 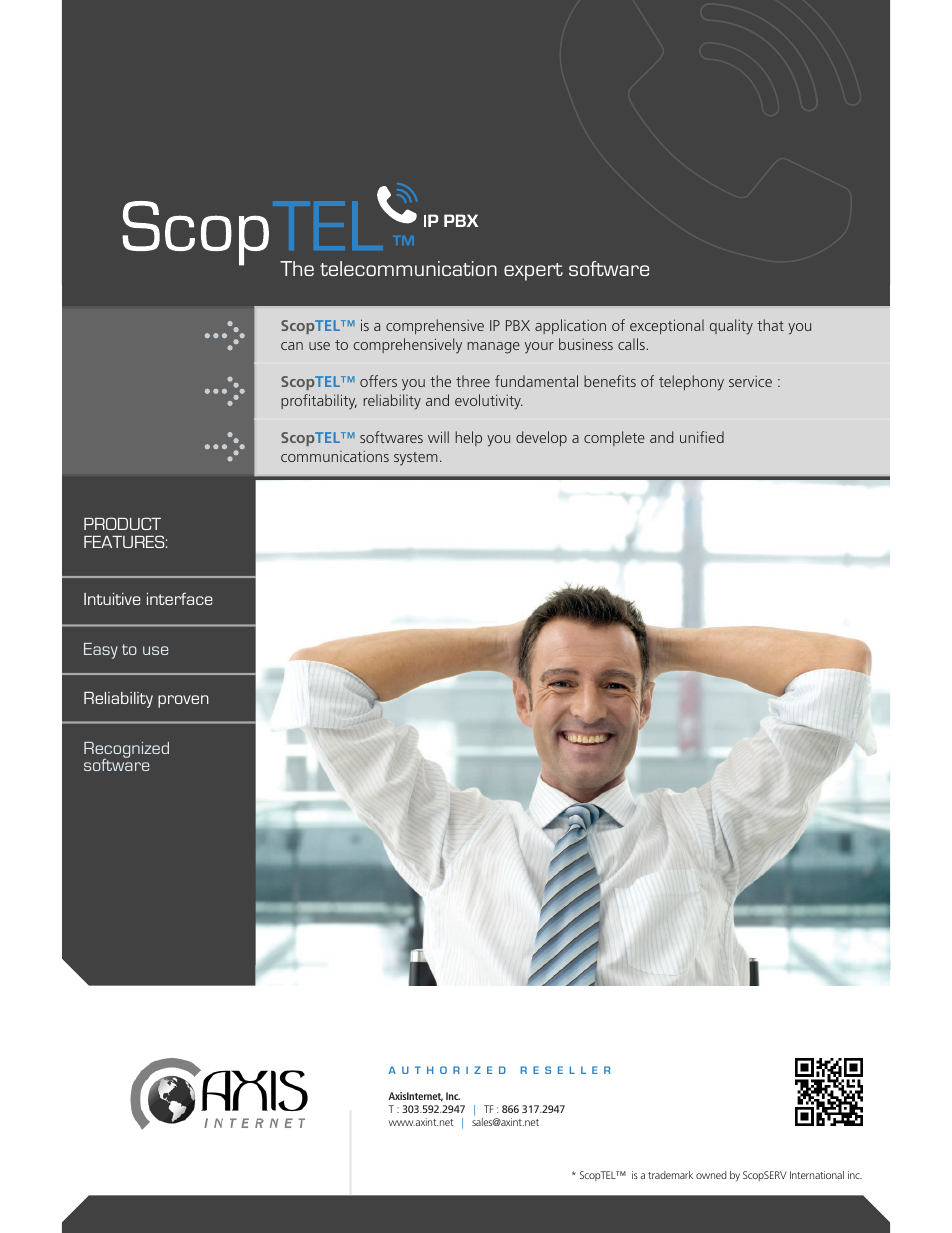 I want to click on proven, so click(x=183, y=701).
